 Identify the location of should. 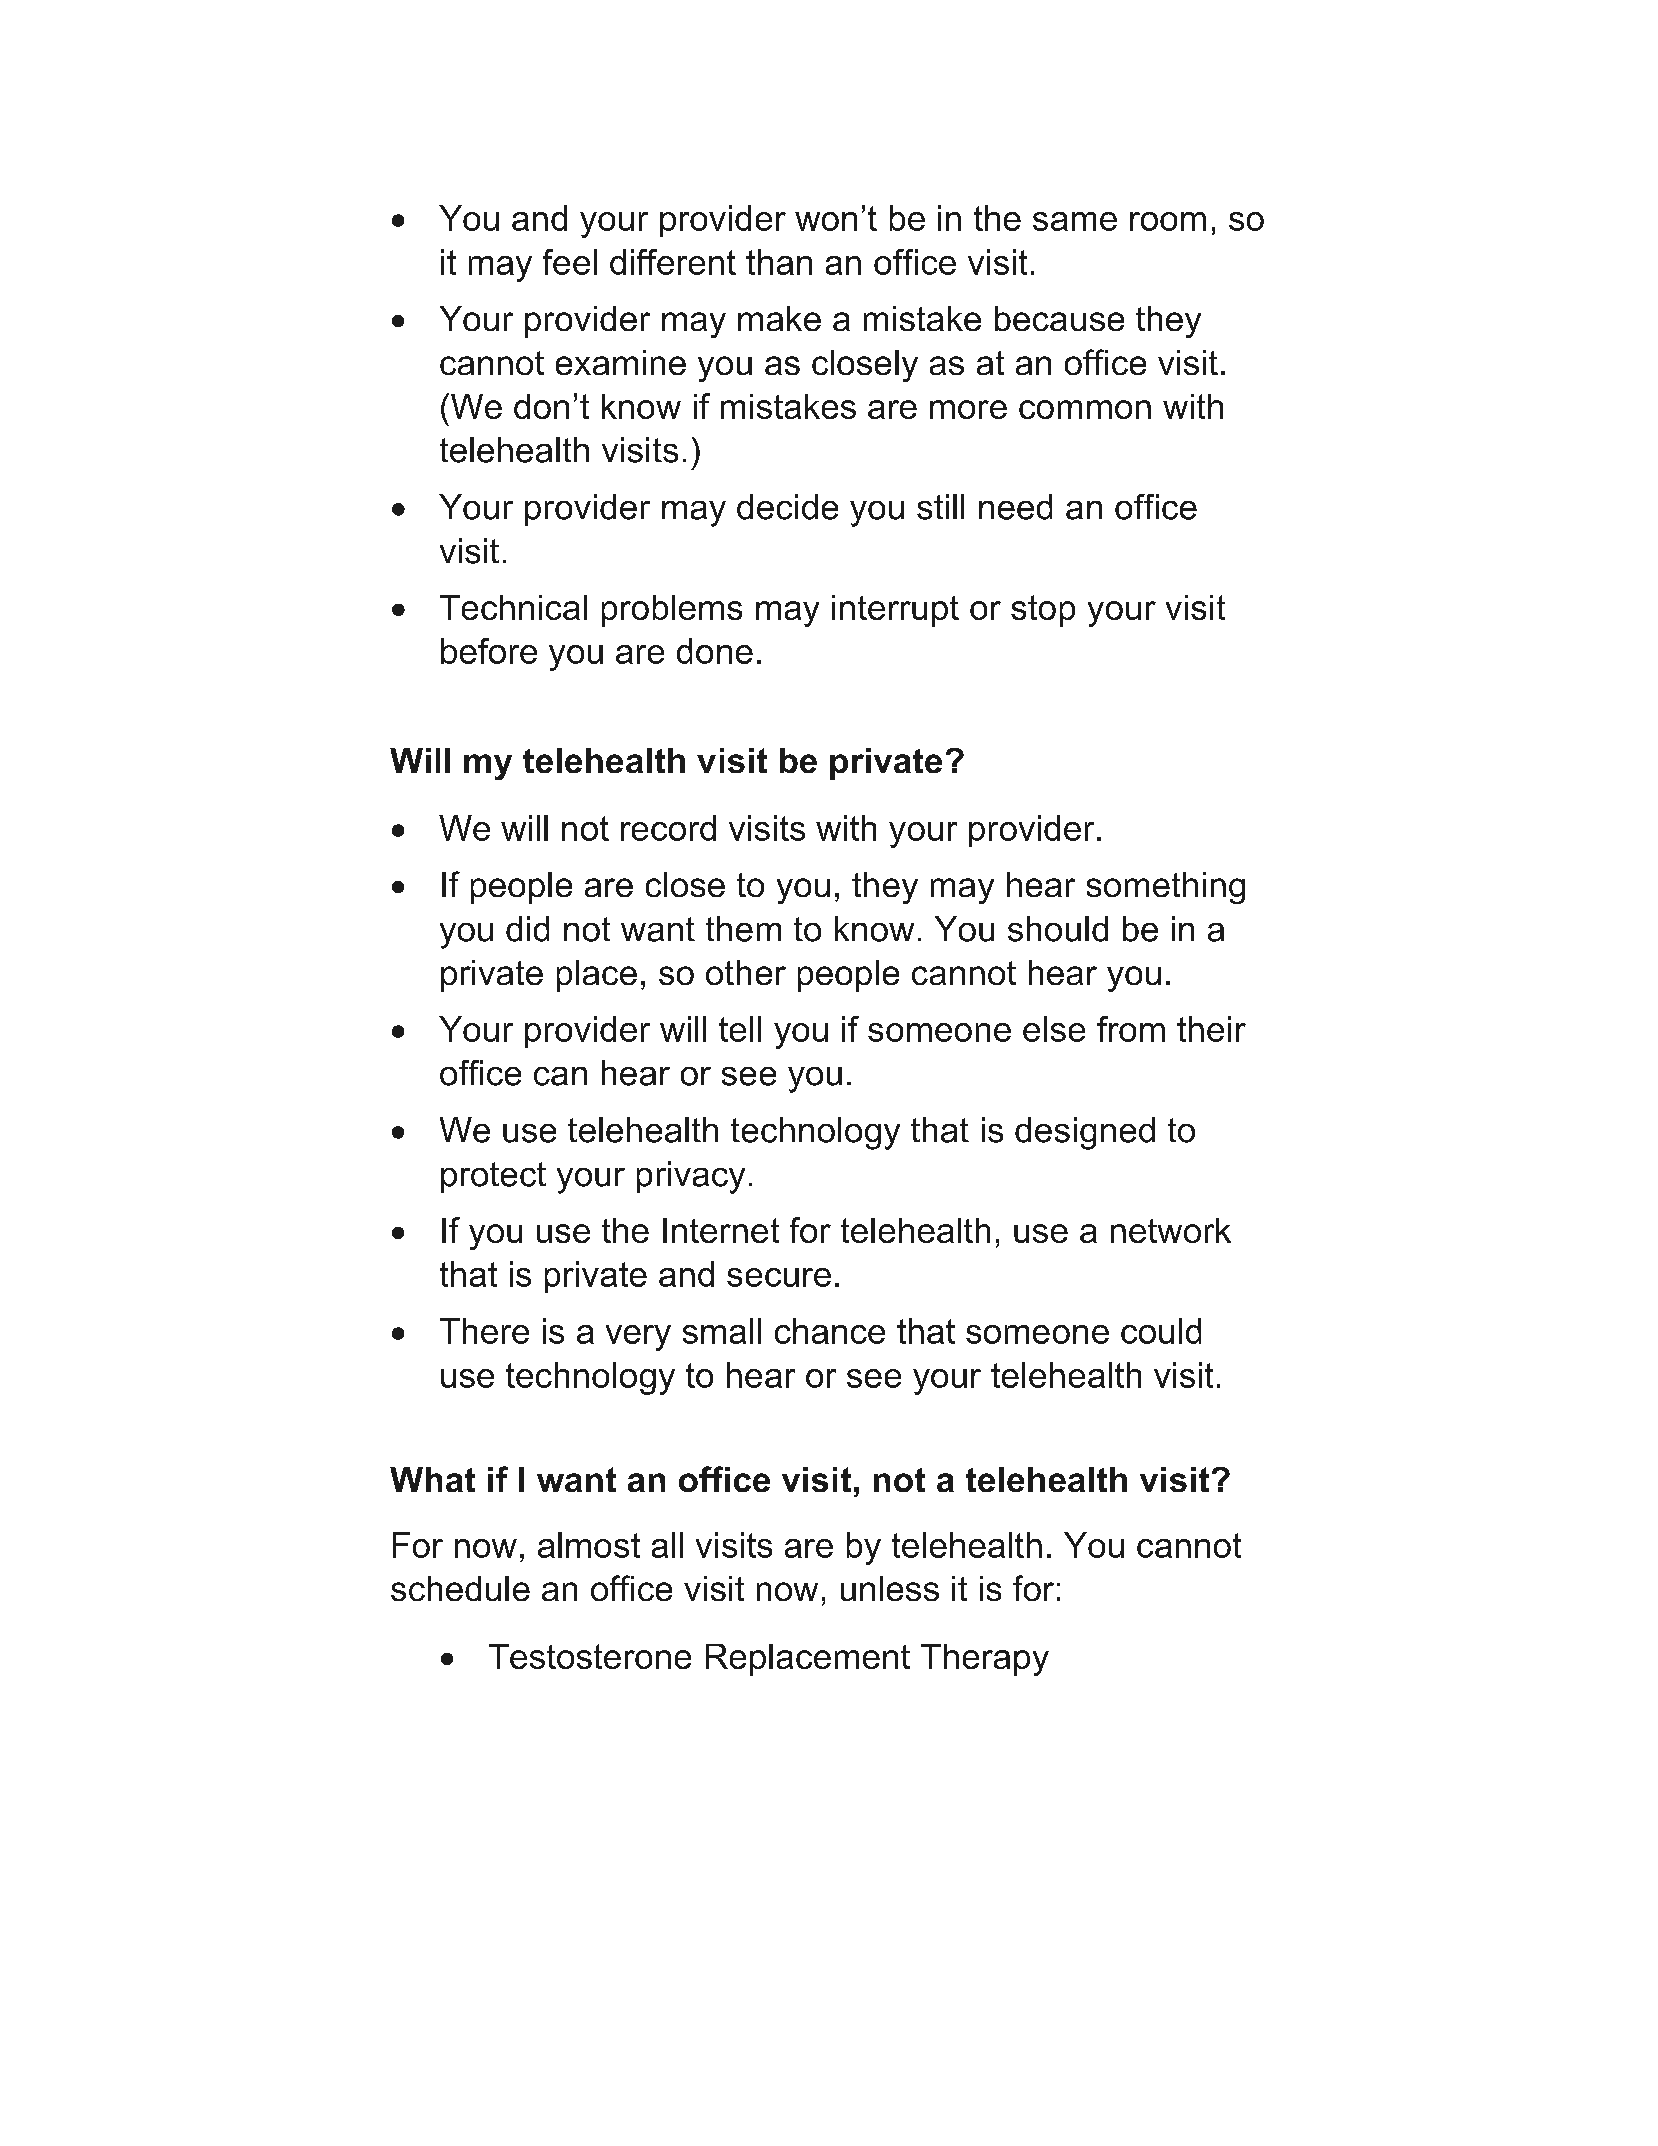
(1058, 929).
